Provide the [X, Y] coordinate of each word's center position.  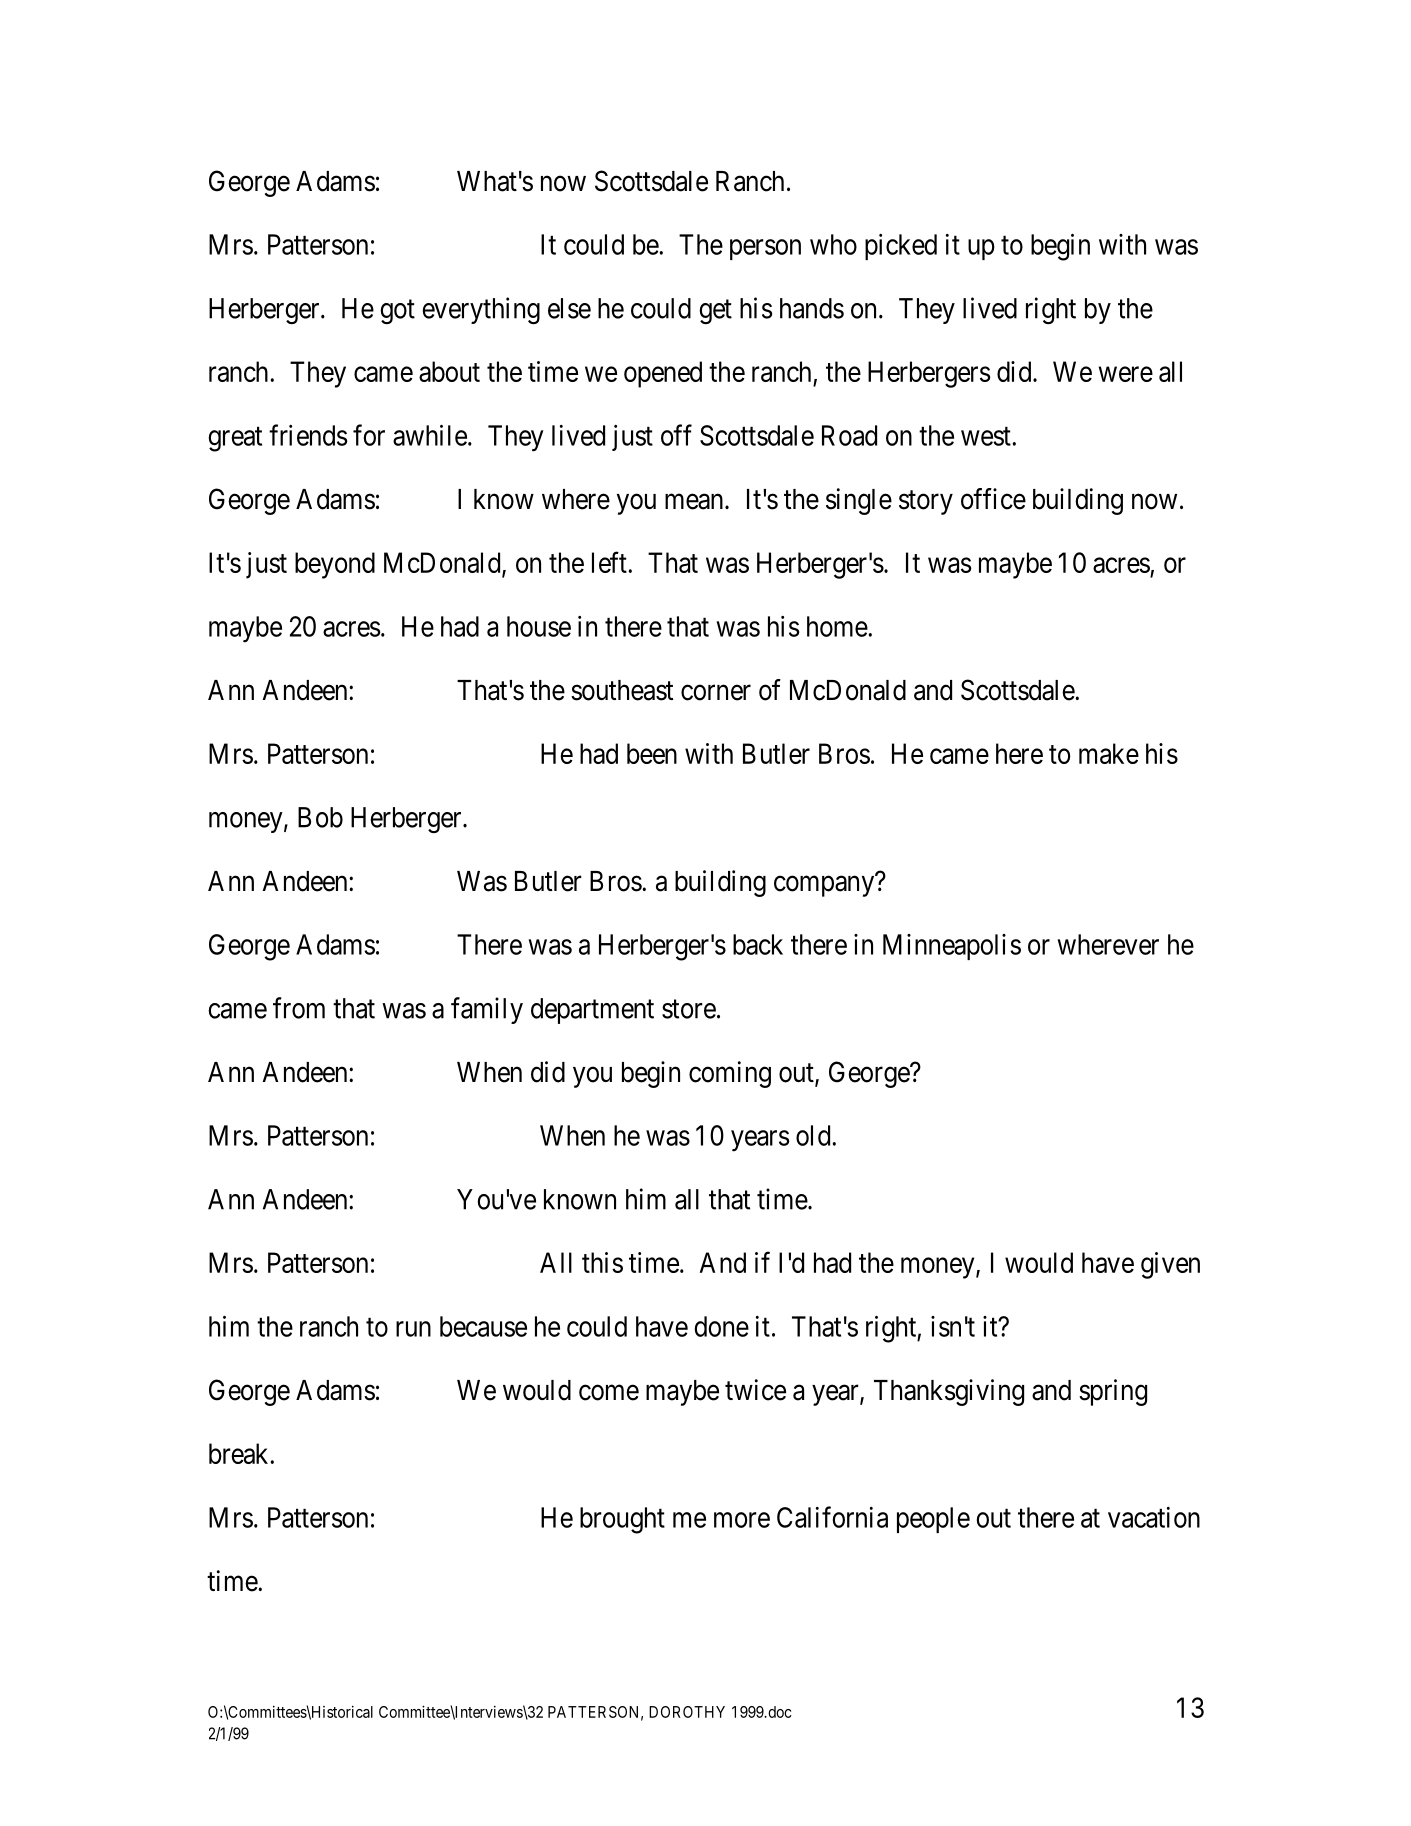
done [722, 1326]
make [1109, 753]
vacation [1154, 1517]
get [715, 312]
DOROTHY [687, 1712]
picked [901, 247]
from [299, 1008]
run [413, 1329]
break [238, 1453]
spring [1113, 1392]
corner [716, 693]
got [397, 312]
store [689, 1009]
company [824, 886]
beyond [335, 565]
